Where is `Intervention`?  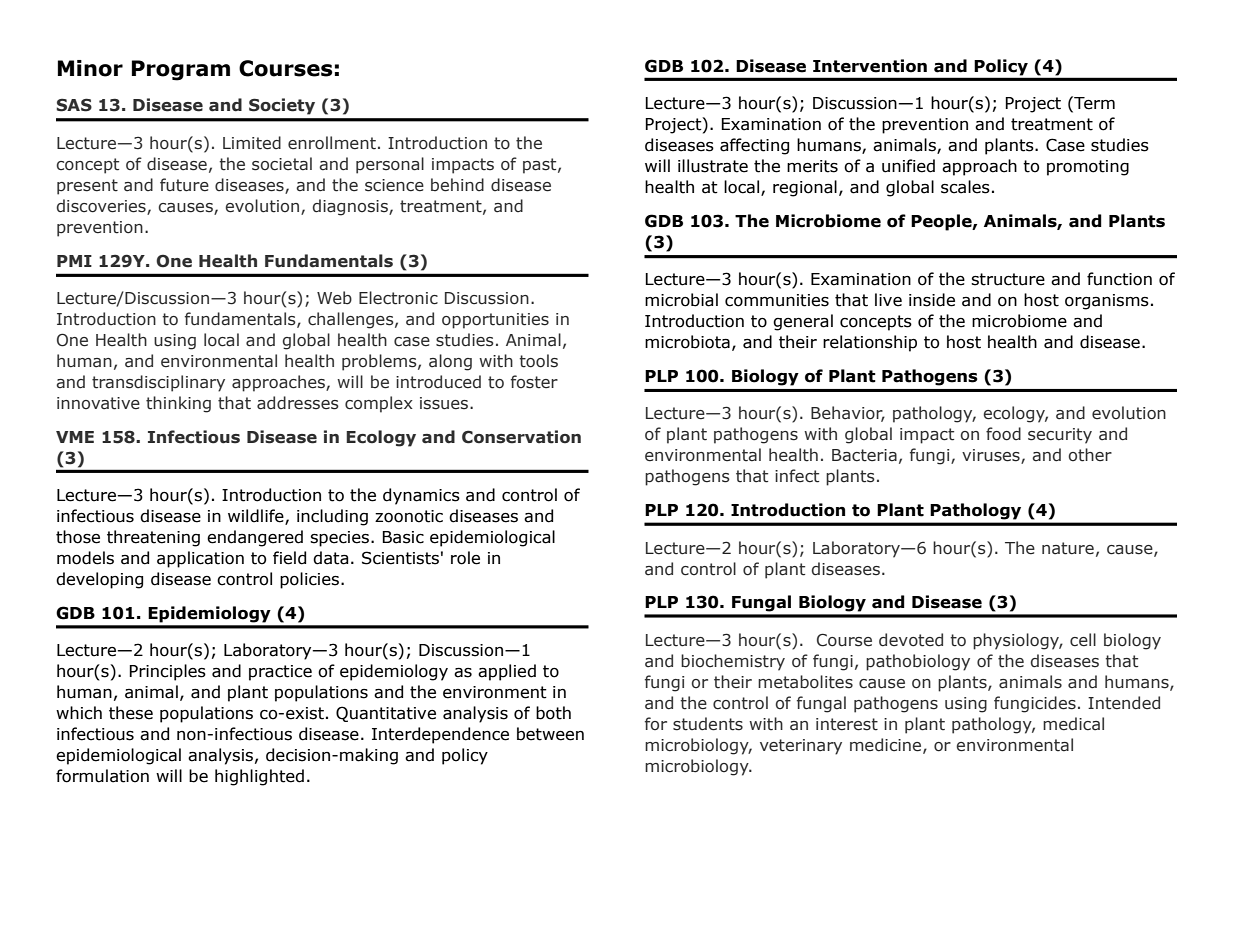 Intervention is located at coordinates (870, 66).
